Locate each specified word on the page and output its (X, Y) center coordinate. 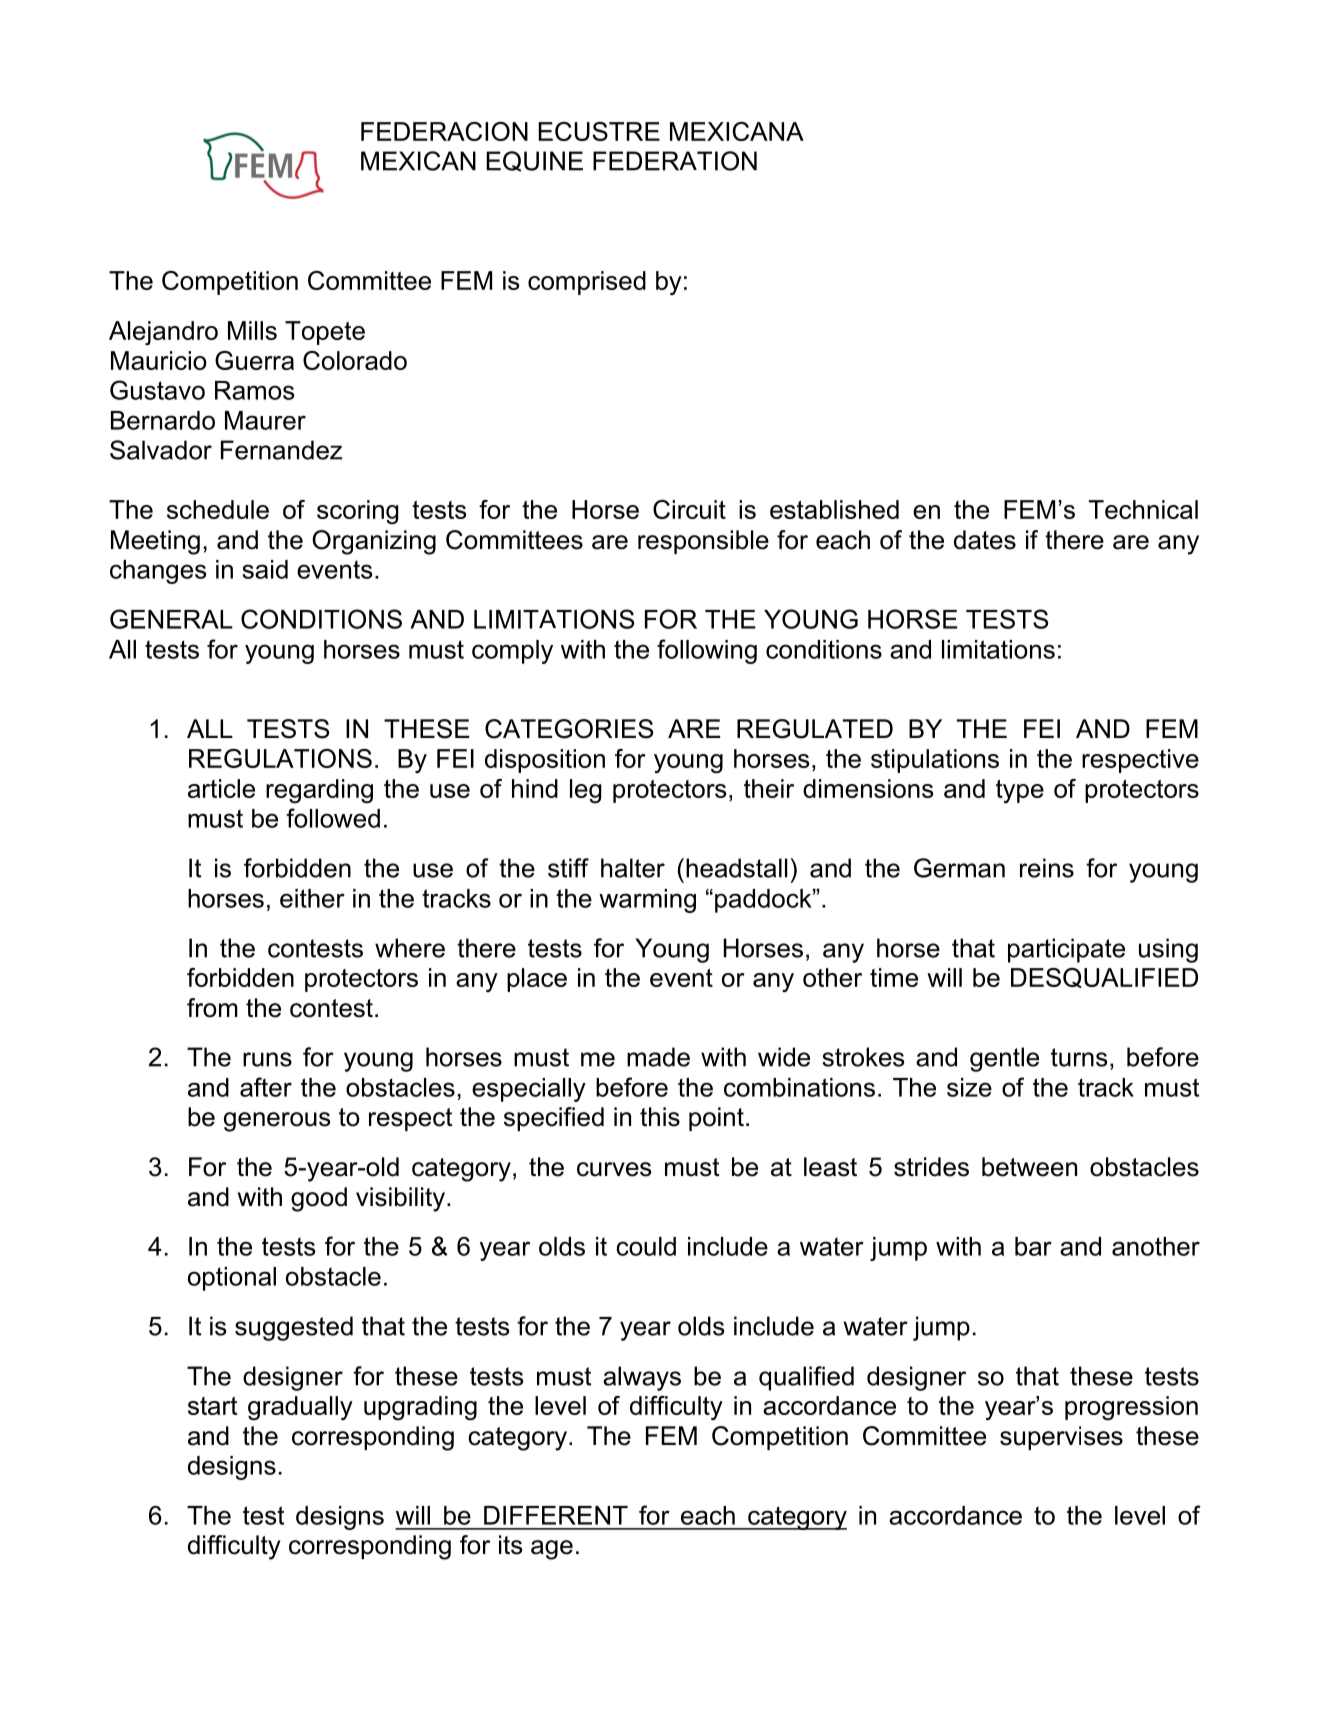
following (707, 651)
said (265, 569)
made (658, 1057)
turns (1079, 1057)
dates (985, 540)
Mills (252, 330)
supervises (1061, 1438)
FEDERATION (675, 161)
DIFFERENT (556, 1515)
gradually (300, 1408)
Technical (1143, 509)
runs (267, 1059)
